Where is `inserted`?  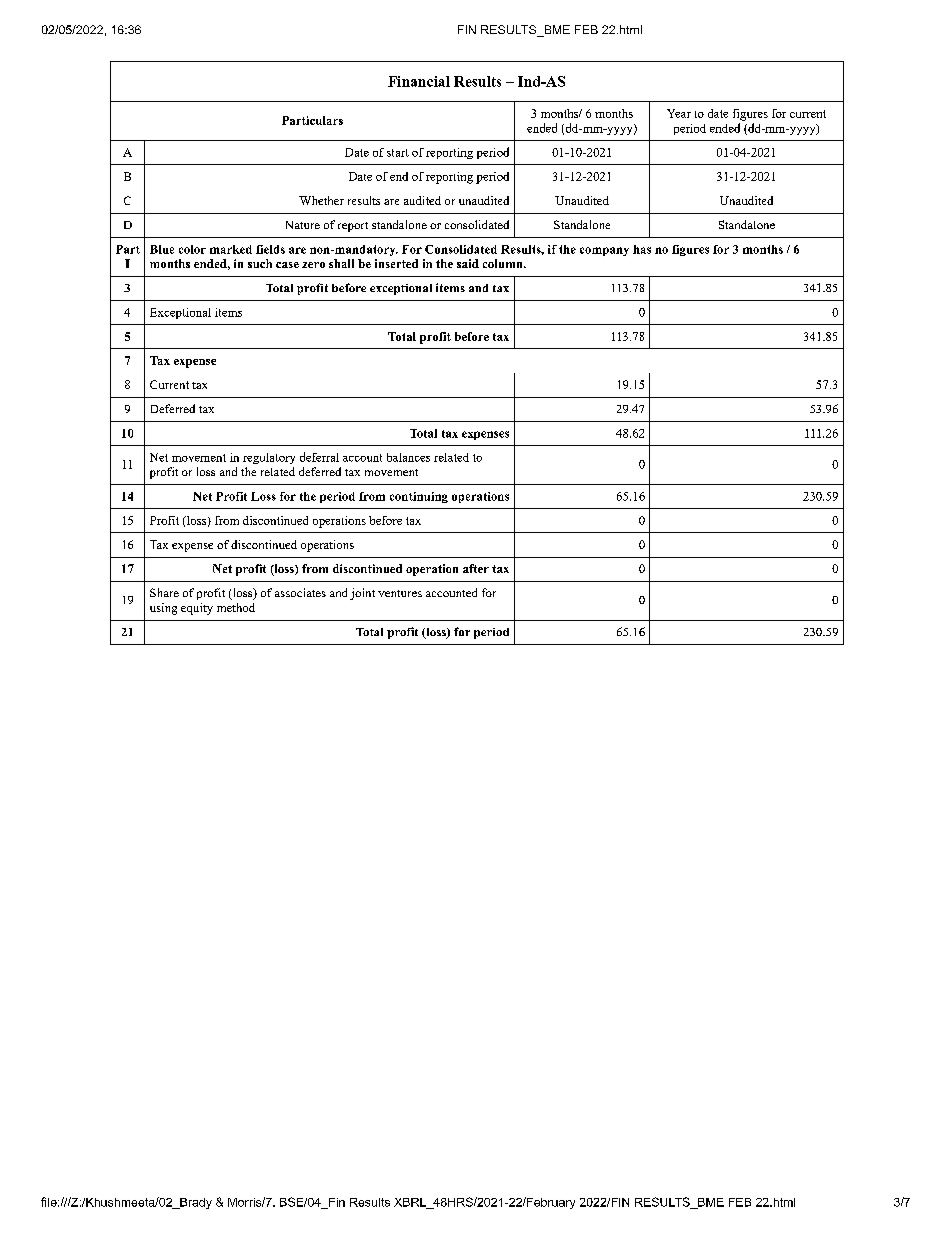 inserted is located at coordinates (396, 263).
